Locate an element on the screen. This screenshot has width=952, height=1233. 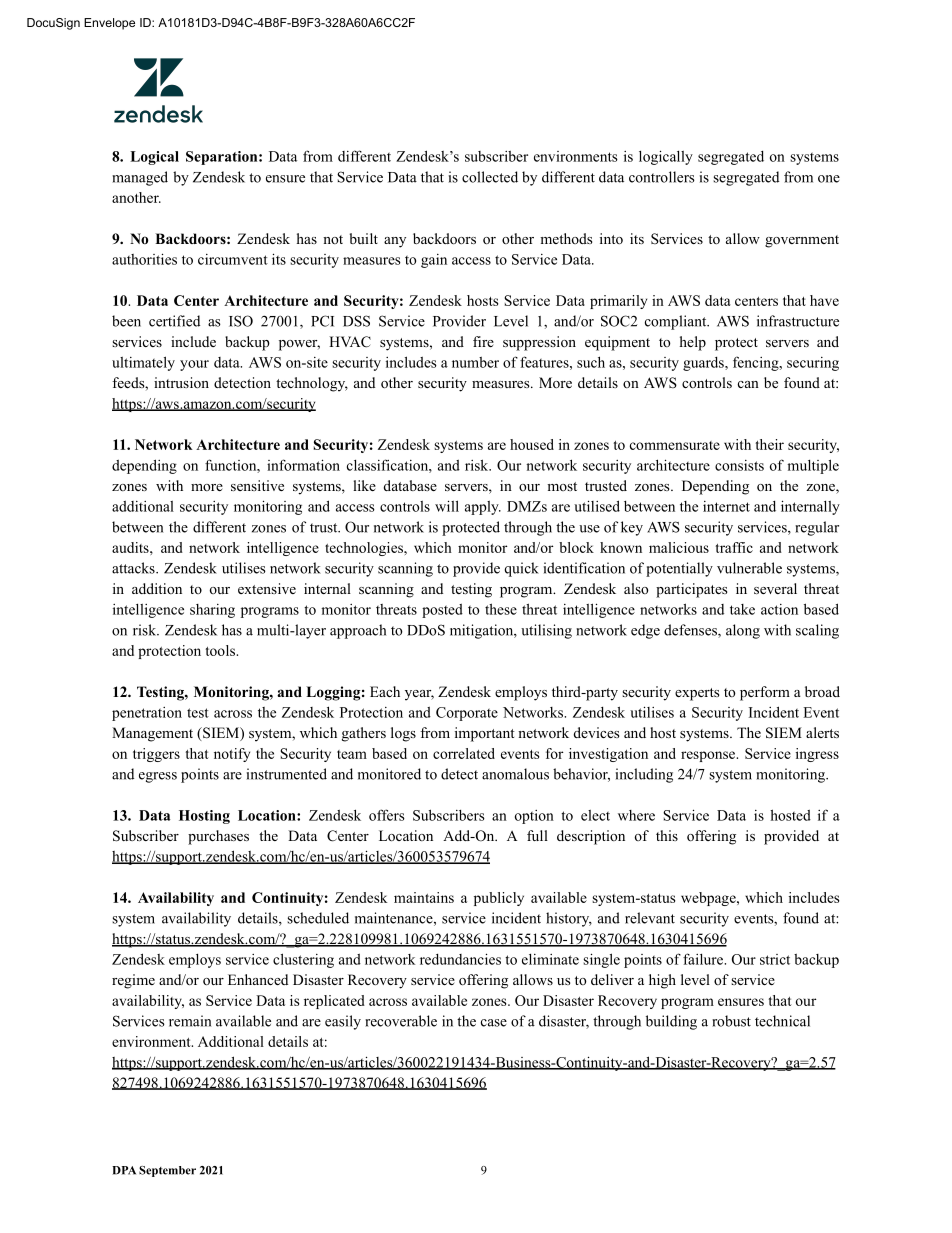
September is located at coordinates (167, 1171).
